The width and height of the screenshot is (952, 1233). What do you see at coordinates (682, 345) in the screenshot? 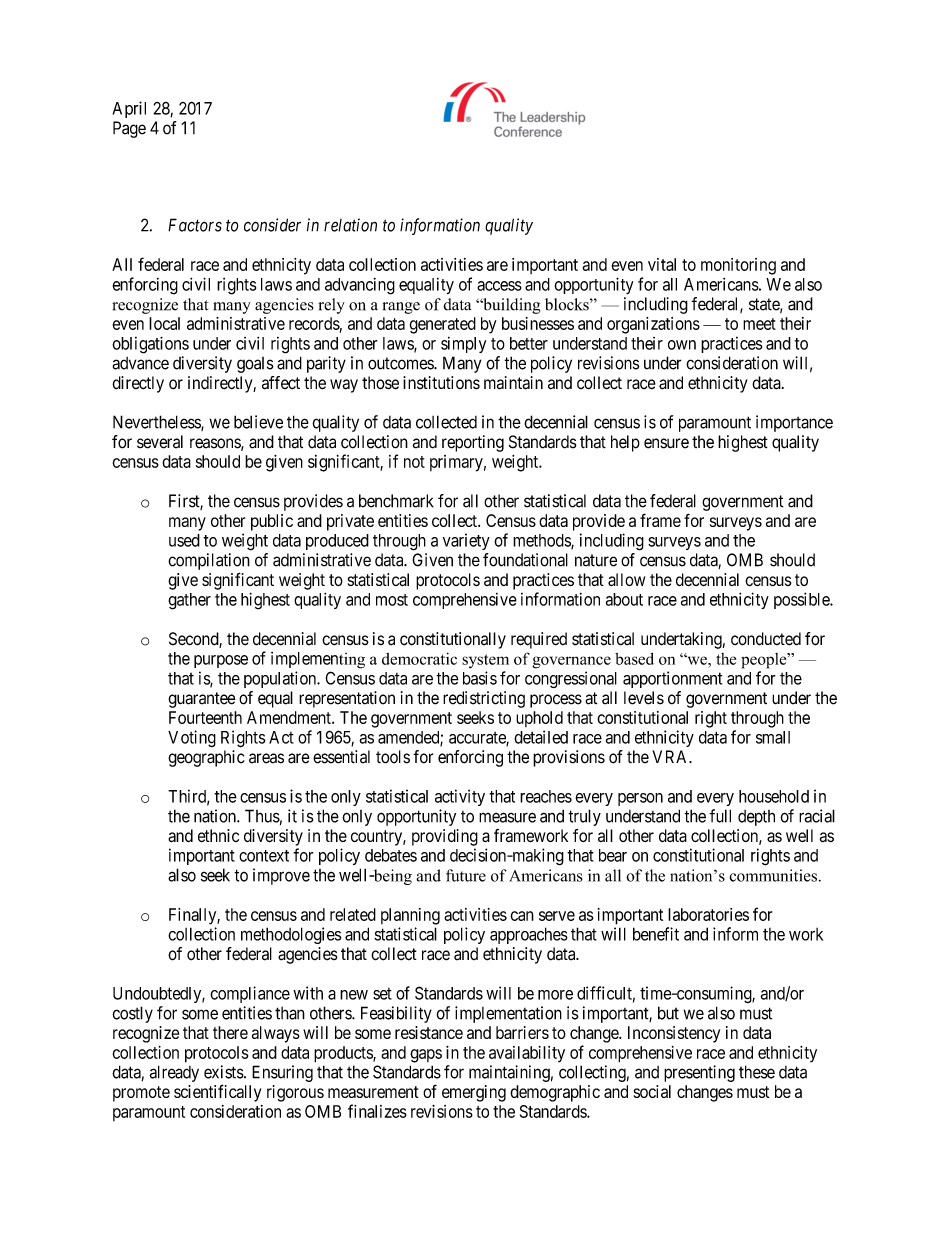
I see `own` at bounding box center [682, 345].
